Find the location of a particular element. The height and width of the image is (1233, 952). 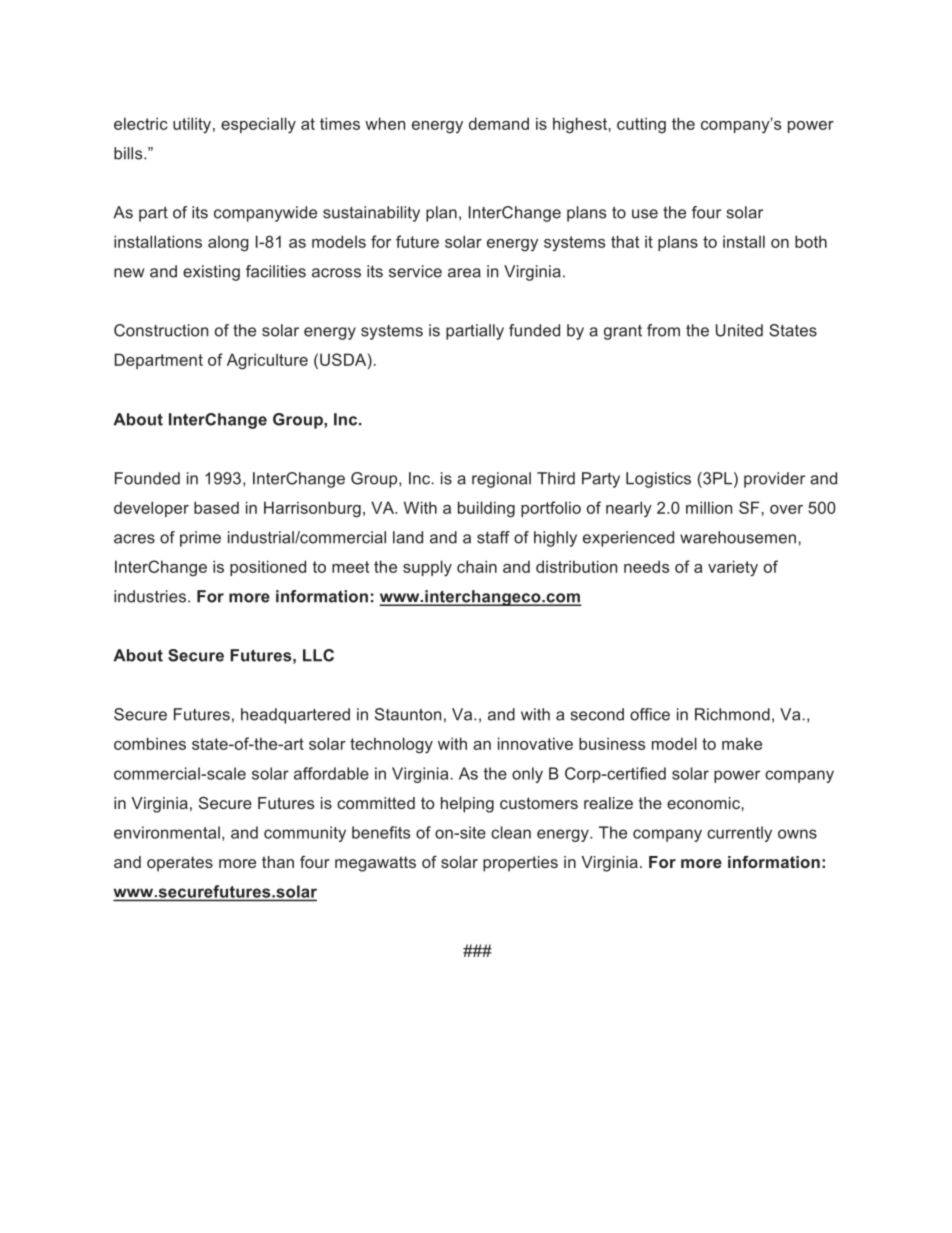

based is located at coordinates (216, 507).
